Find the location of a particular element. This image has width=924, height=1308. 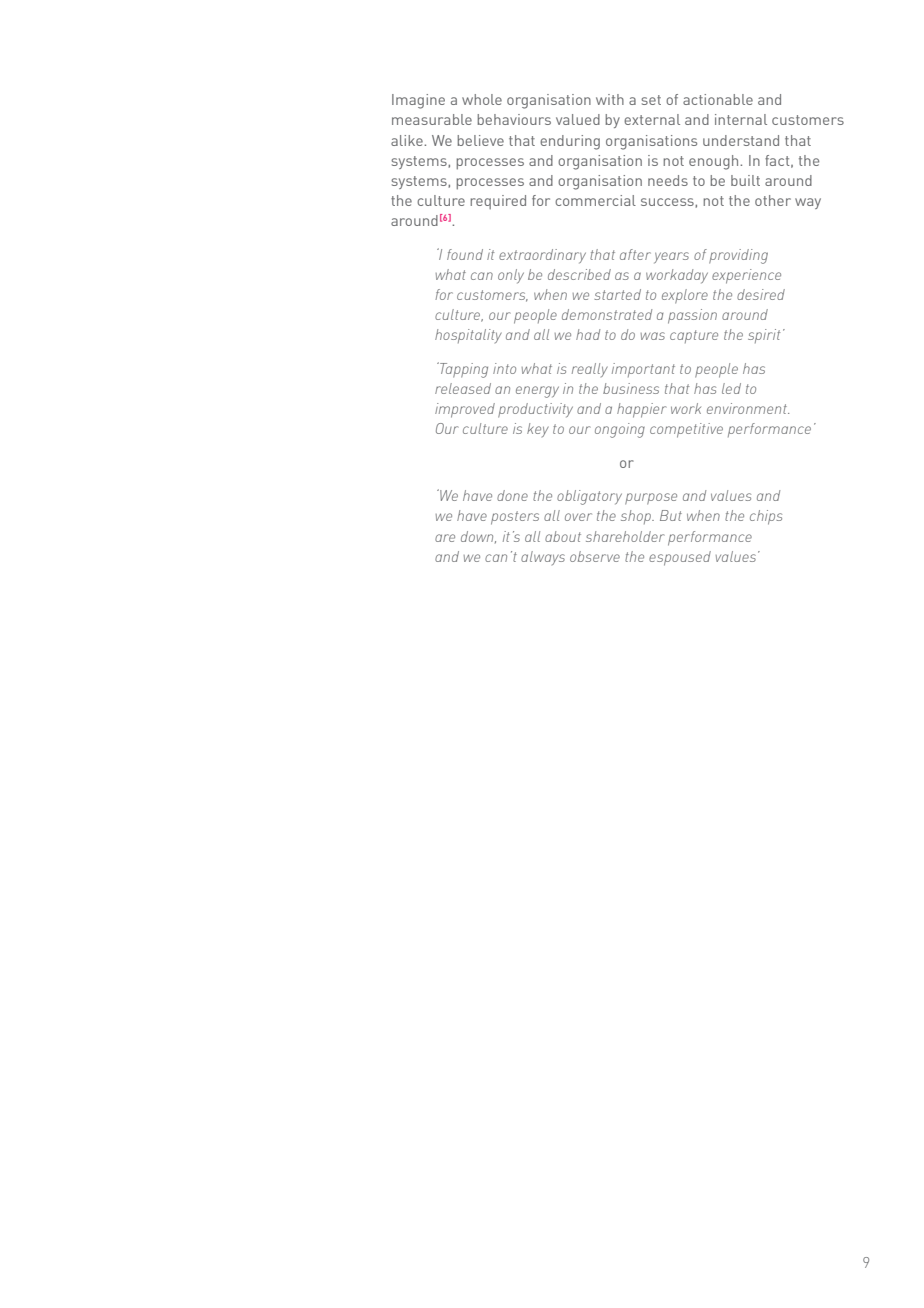

measurable is located at coordinates (432, 119).
